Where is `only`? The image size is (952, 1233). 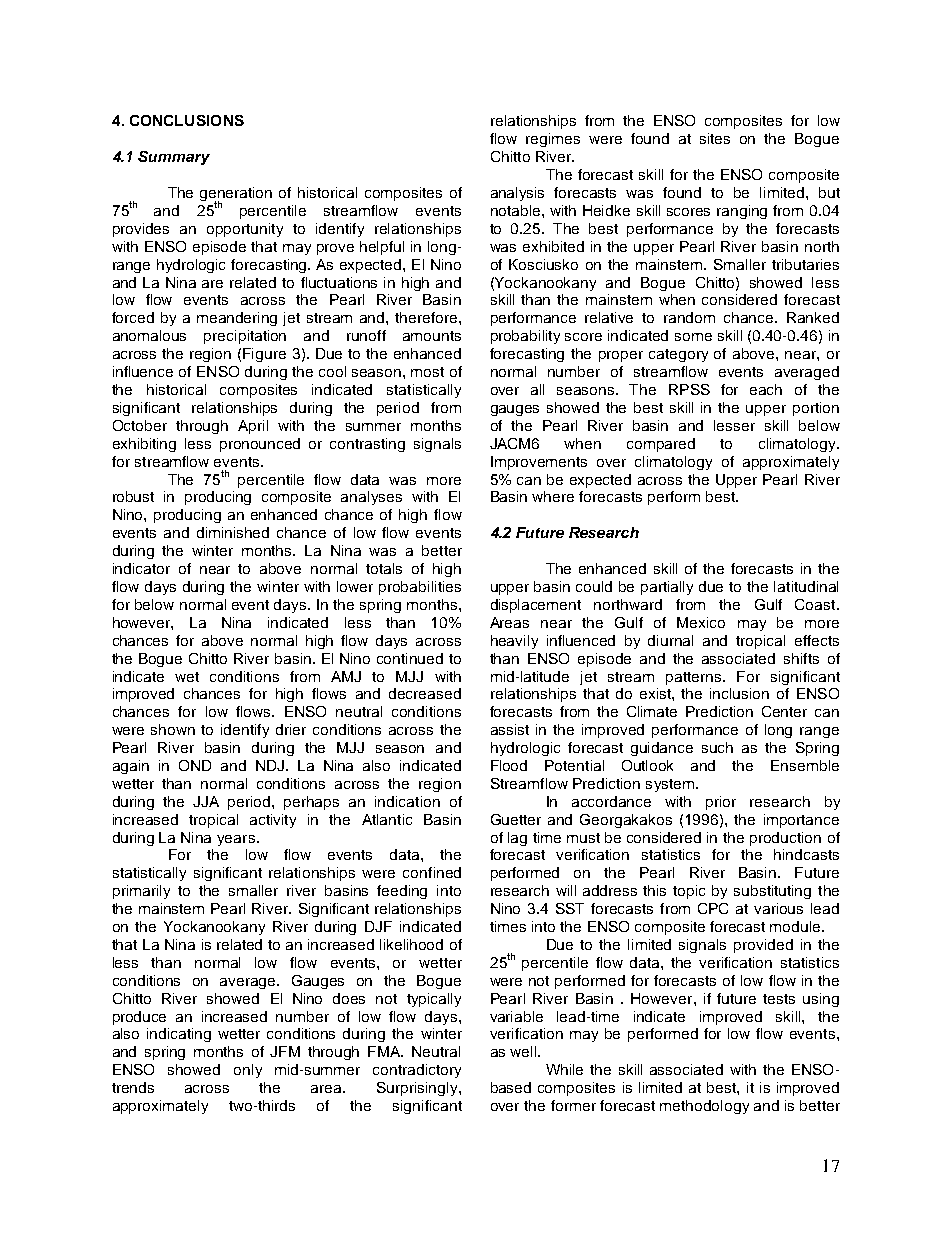 only is located at coordinates (248, 1071).
